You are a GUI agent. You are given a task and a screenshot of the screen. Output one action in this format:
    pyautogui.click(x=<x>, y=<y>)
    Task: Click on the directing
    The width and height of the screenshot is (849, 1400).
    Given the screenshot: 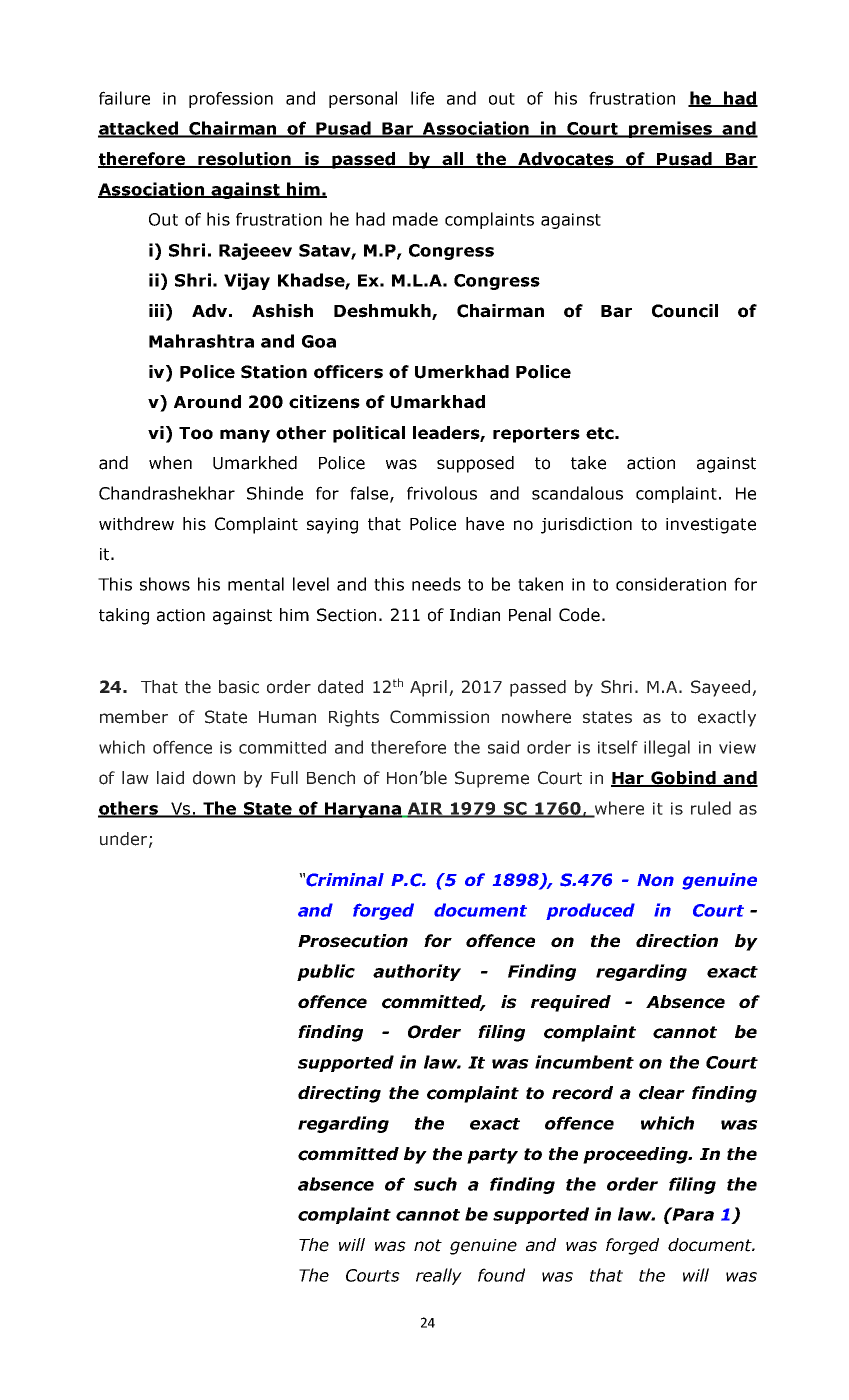 What is the action you would take?
    pyautogui.click(x=339, y=1094)
